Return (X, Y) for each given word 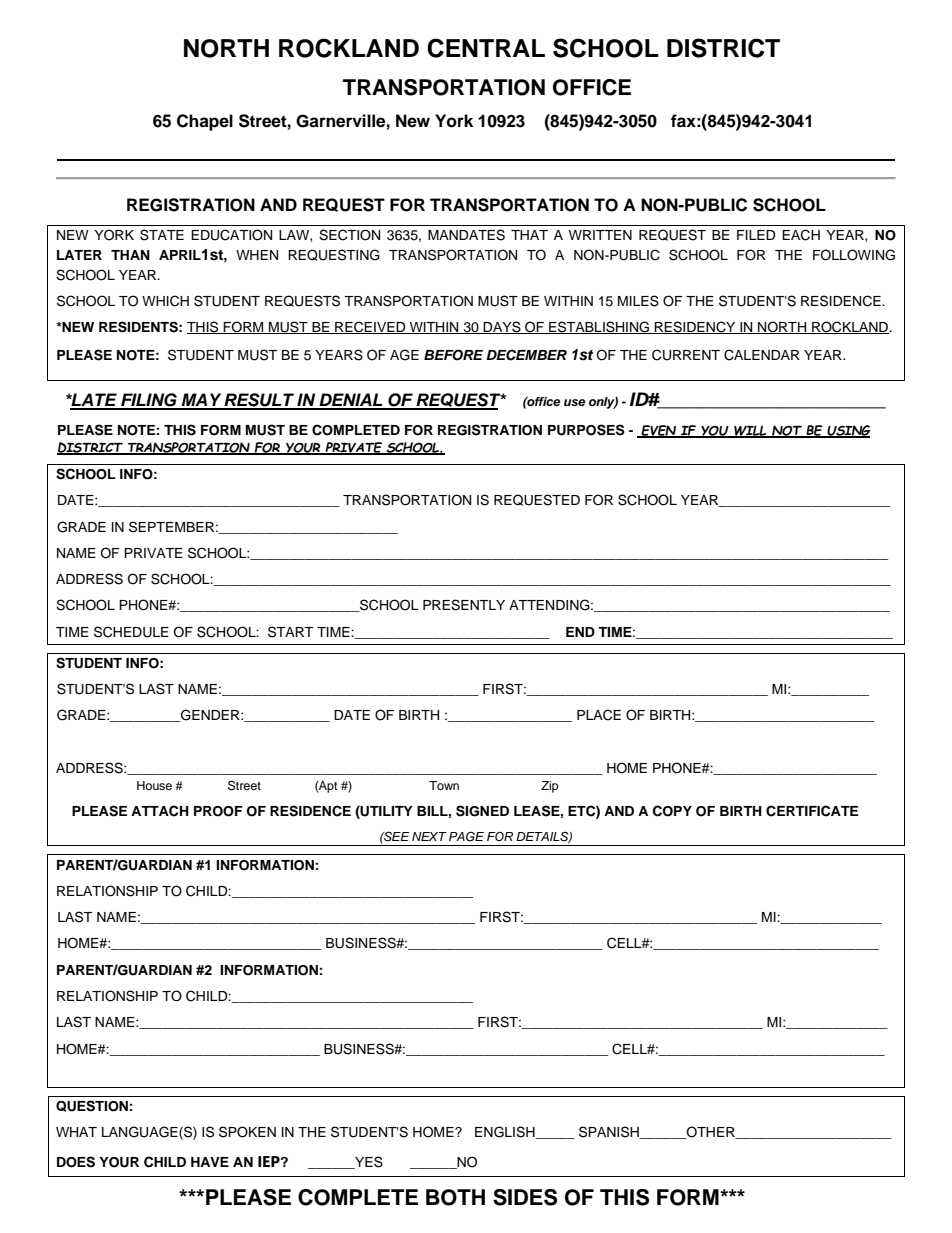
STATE (162, 235)
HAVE (210, 1162)
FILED (756, 235)
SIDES (525, 1197)
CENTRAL (486, 48)
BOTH (455, 1197)
